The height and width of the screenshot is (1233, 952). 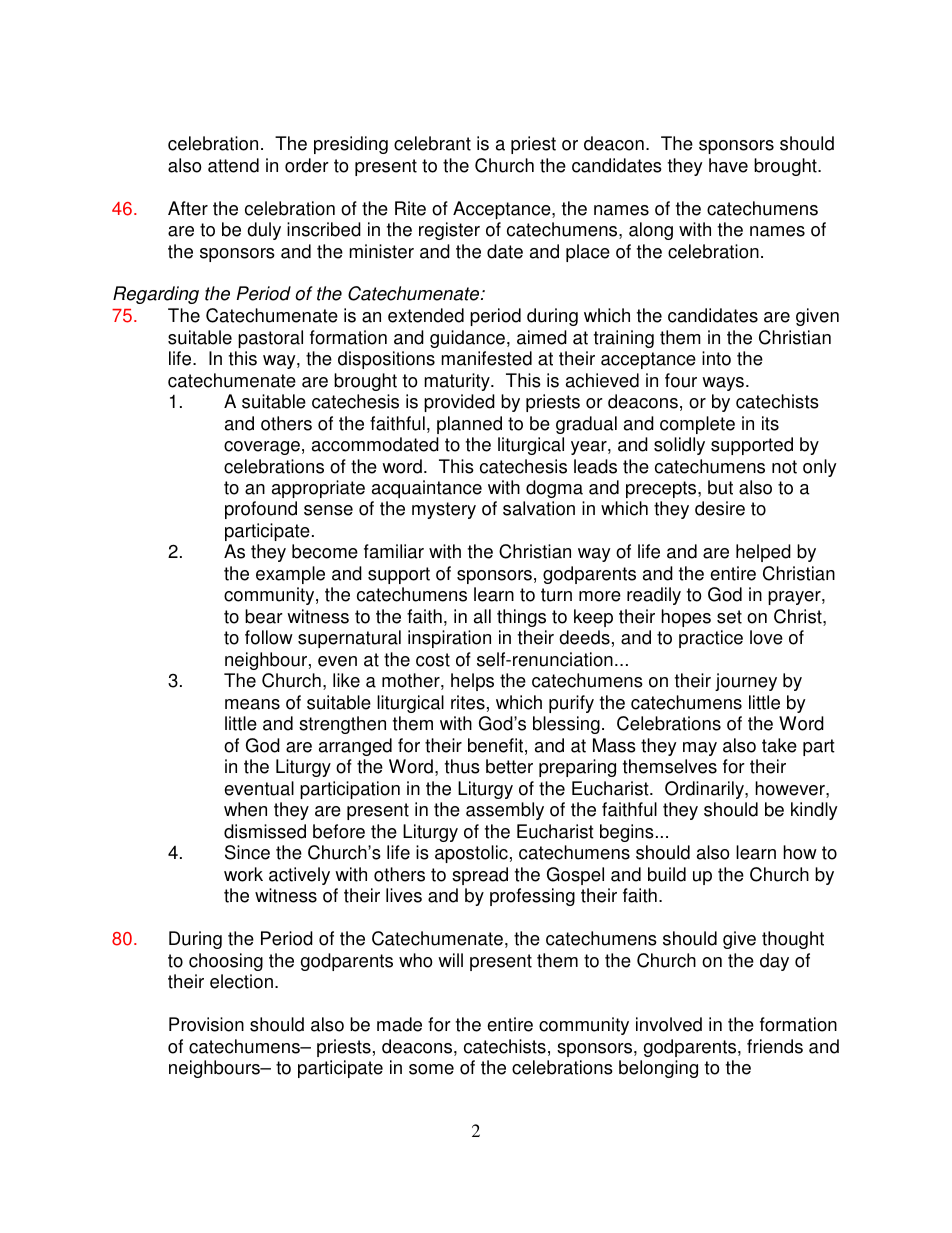 What do you see at coordinates (482, 616) in the screenshot?
I see `all` at bounding box center [482, 616].
